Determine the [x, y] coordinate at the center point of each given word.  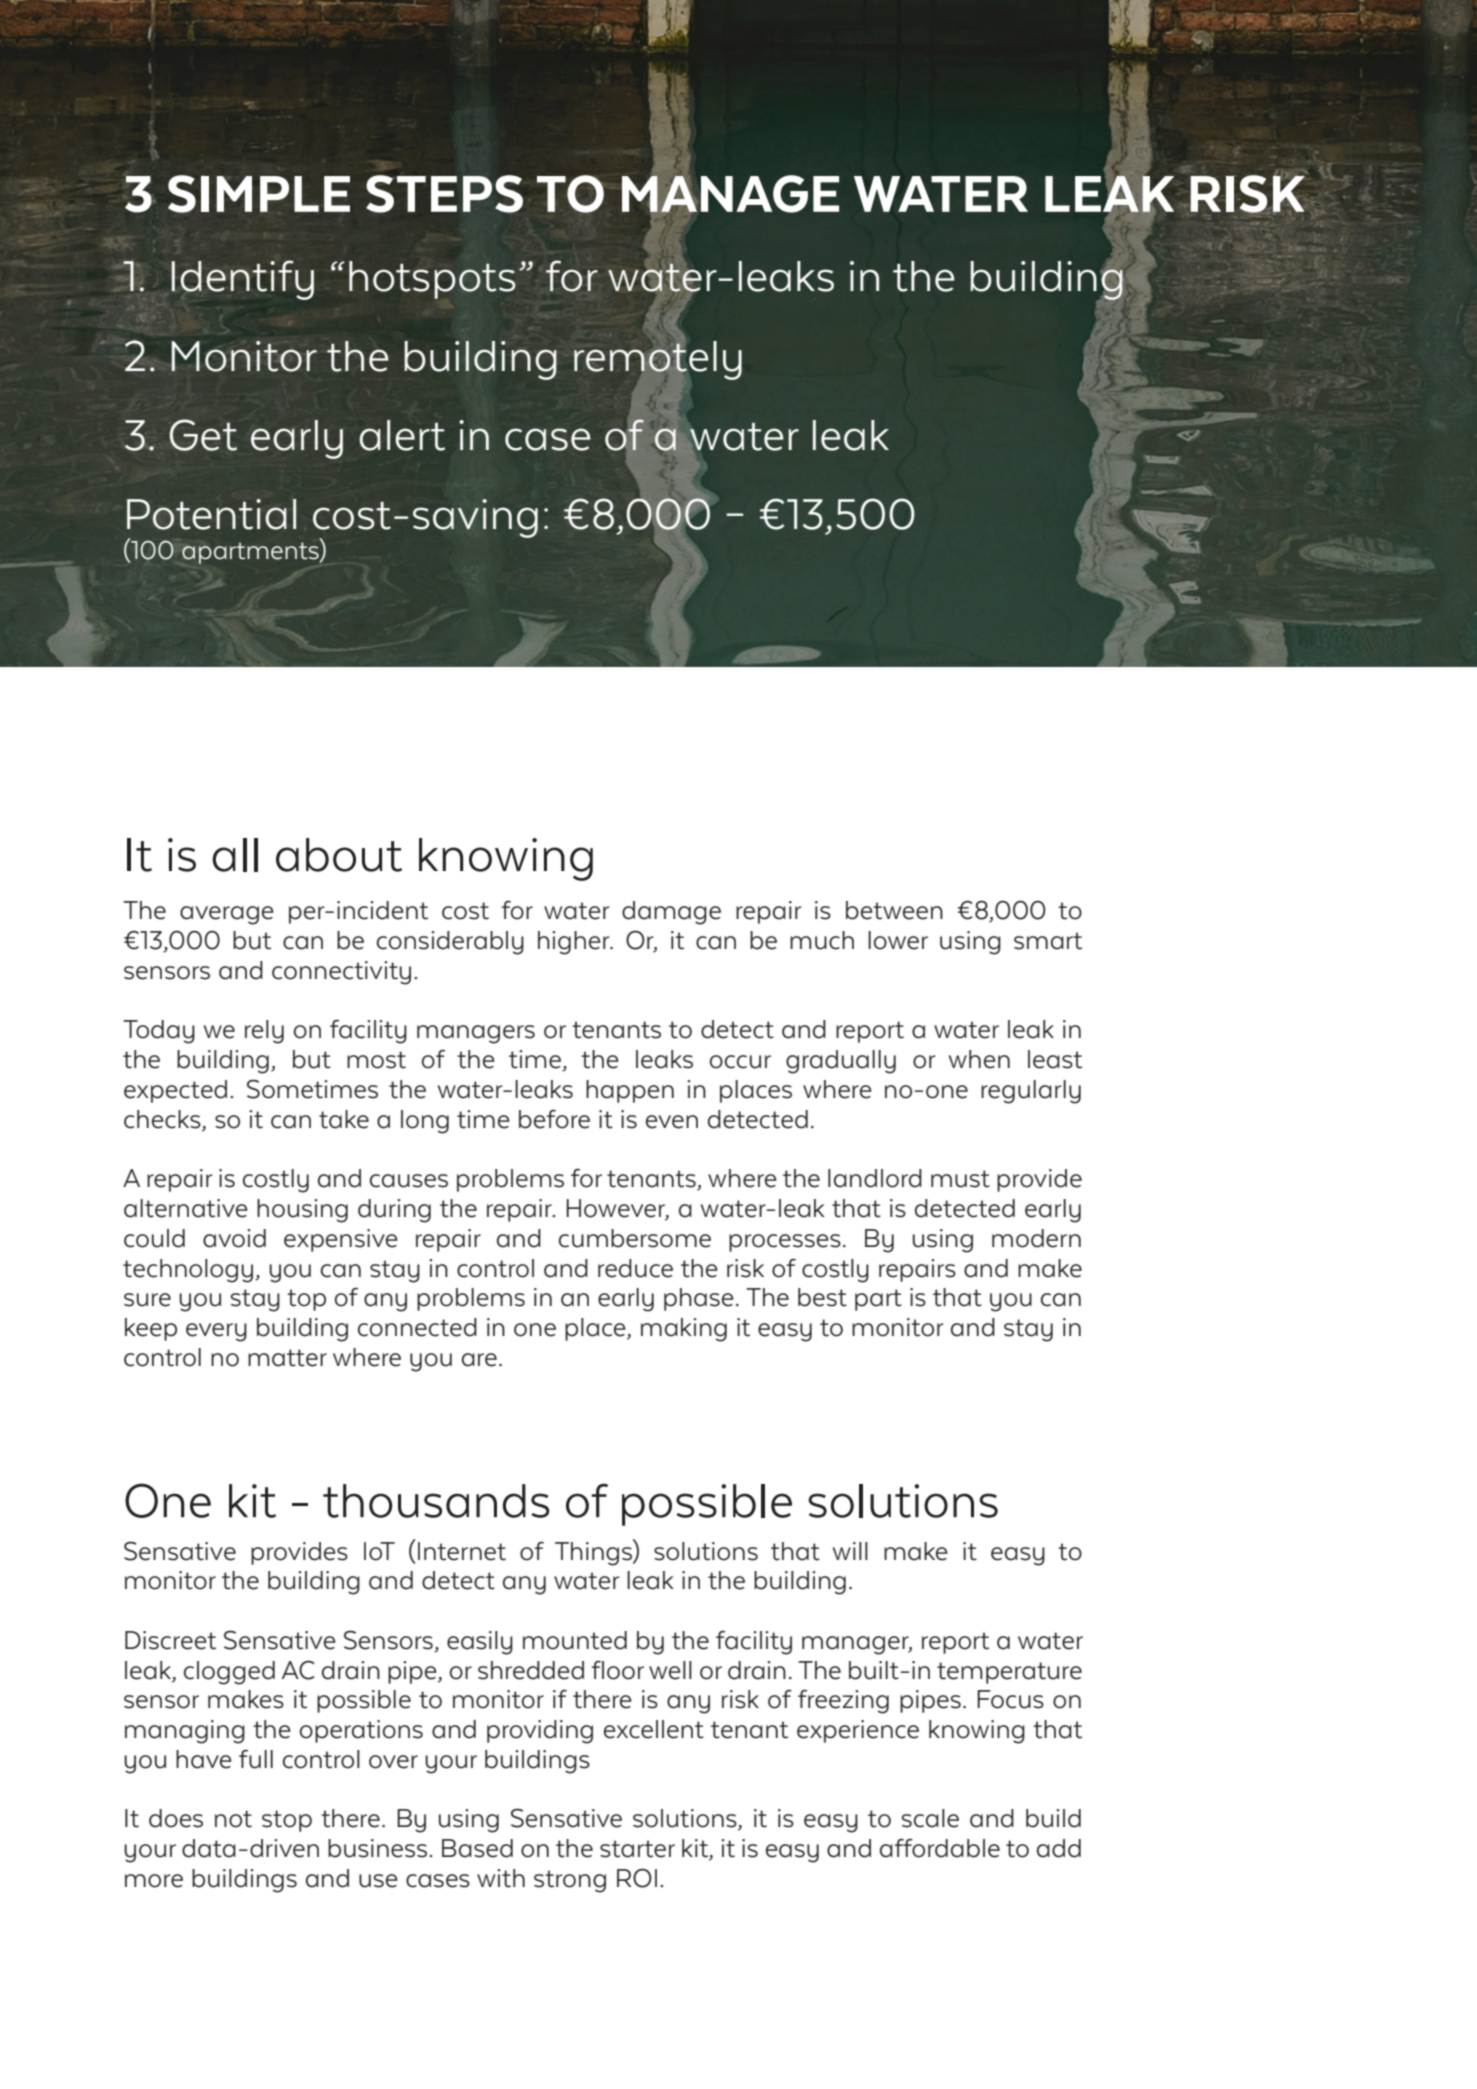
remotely [658, 360]
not [233, 1819]
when [979, 1059]
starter [637, 1849]
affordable [940, 1848]
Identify [242, 280]
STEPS [444, 194]
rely [264, 1032]
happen [630, 1091]
